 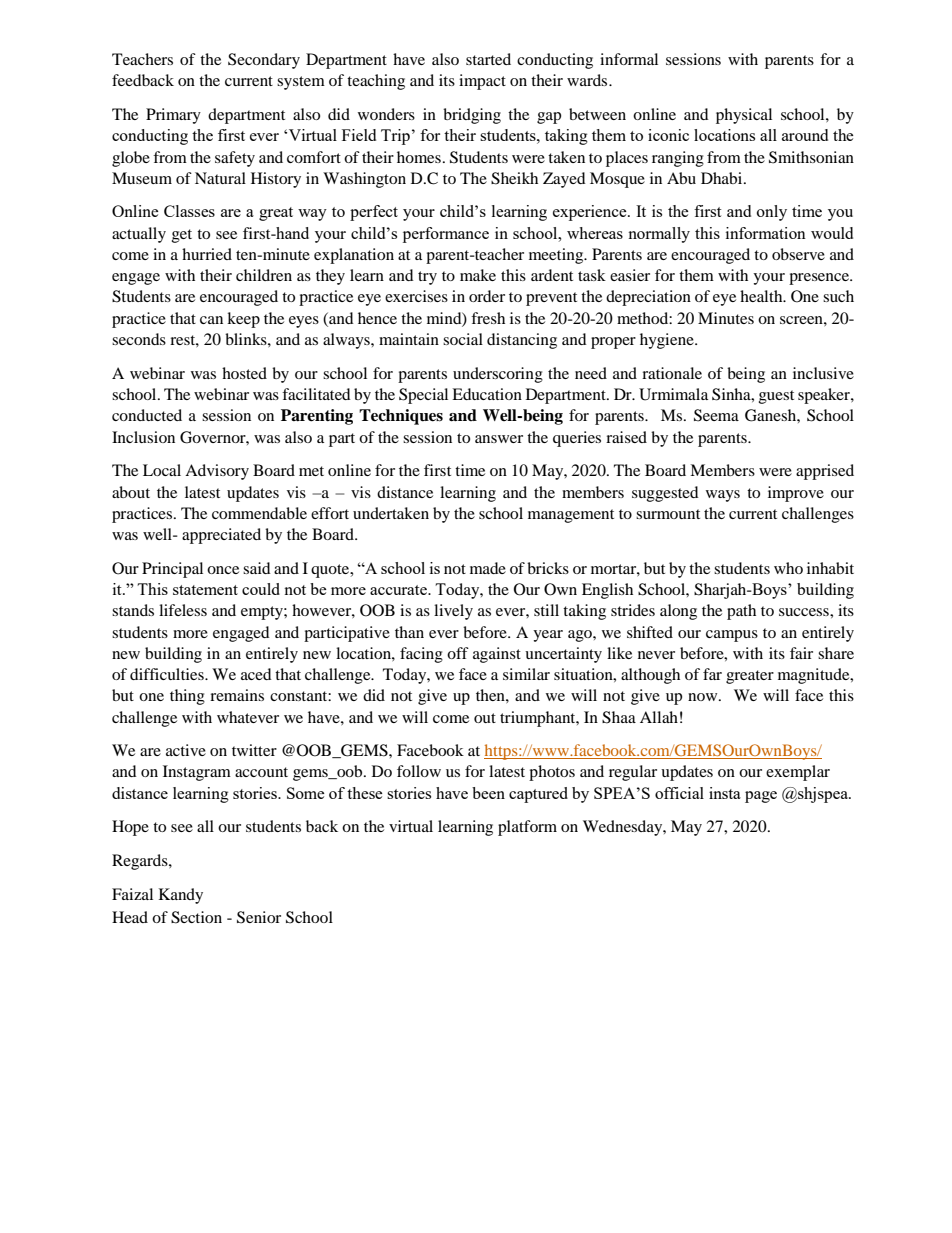 What do you see at coordinates (744, 116) in the screenshot?
I see `physical` at bounding box center [744, 116].
